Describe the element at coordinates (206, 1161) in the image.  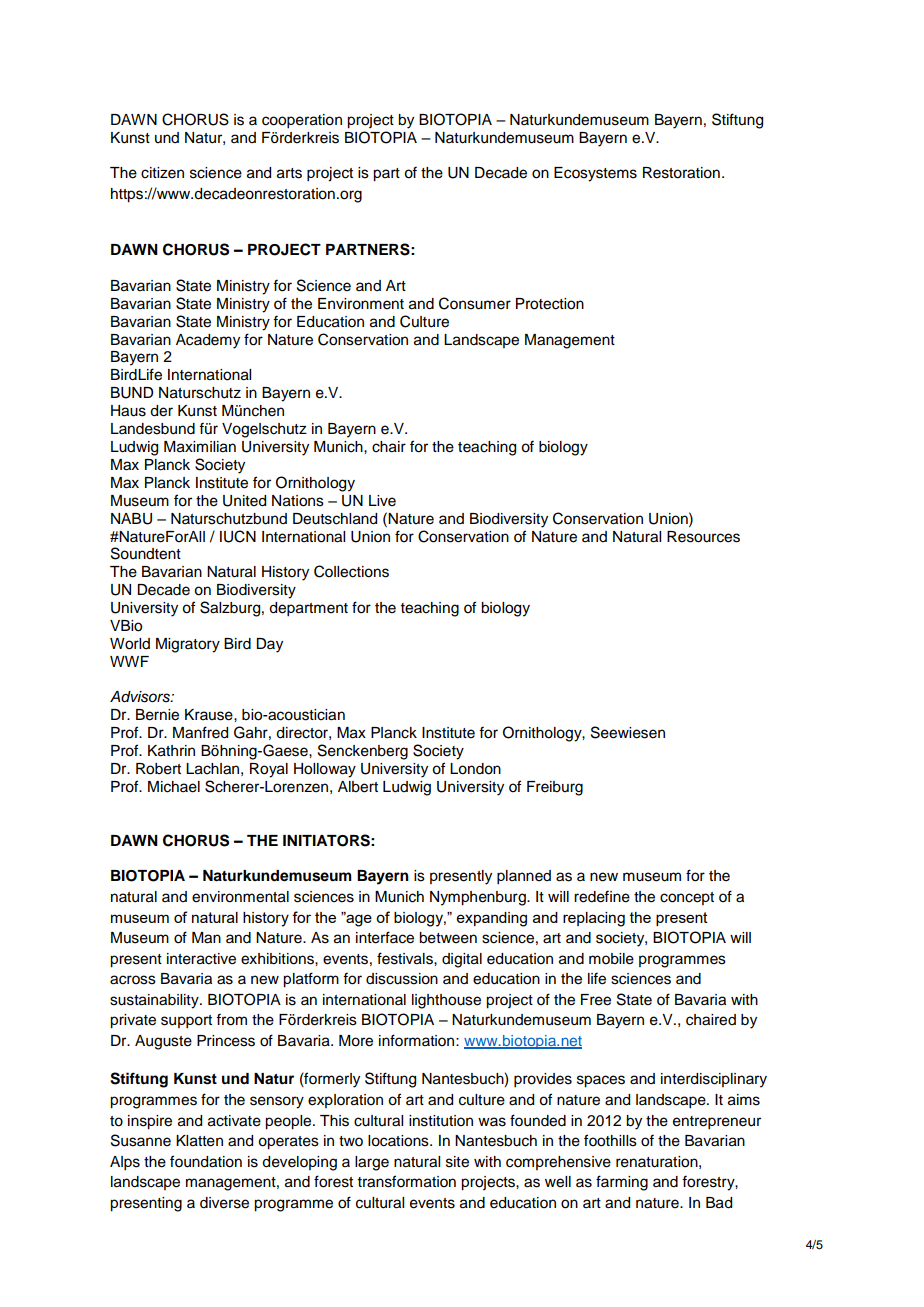
I see `foundation` at that location.
